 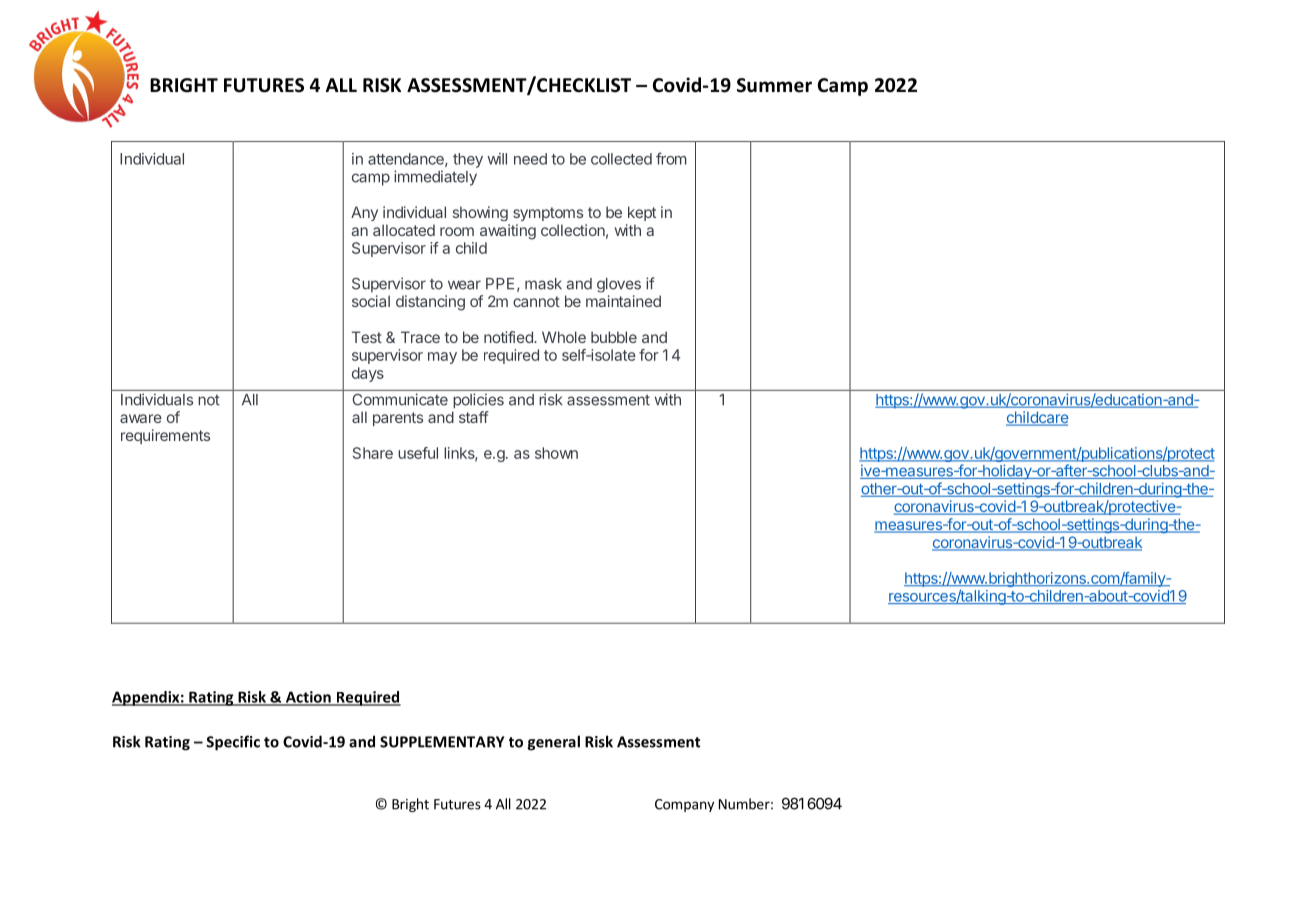 What do you see at coordinates (308, 698) in the screenshot?
I see `Action` at bounding box center [308, 698].
